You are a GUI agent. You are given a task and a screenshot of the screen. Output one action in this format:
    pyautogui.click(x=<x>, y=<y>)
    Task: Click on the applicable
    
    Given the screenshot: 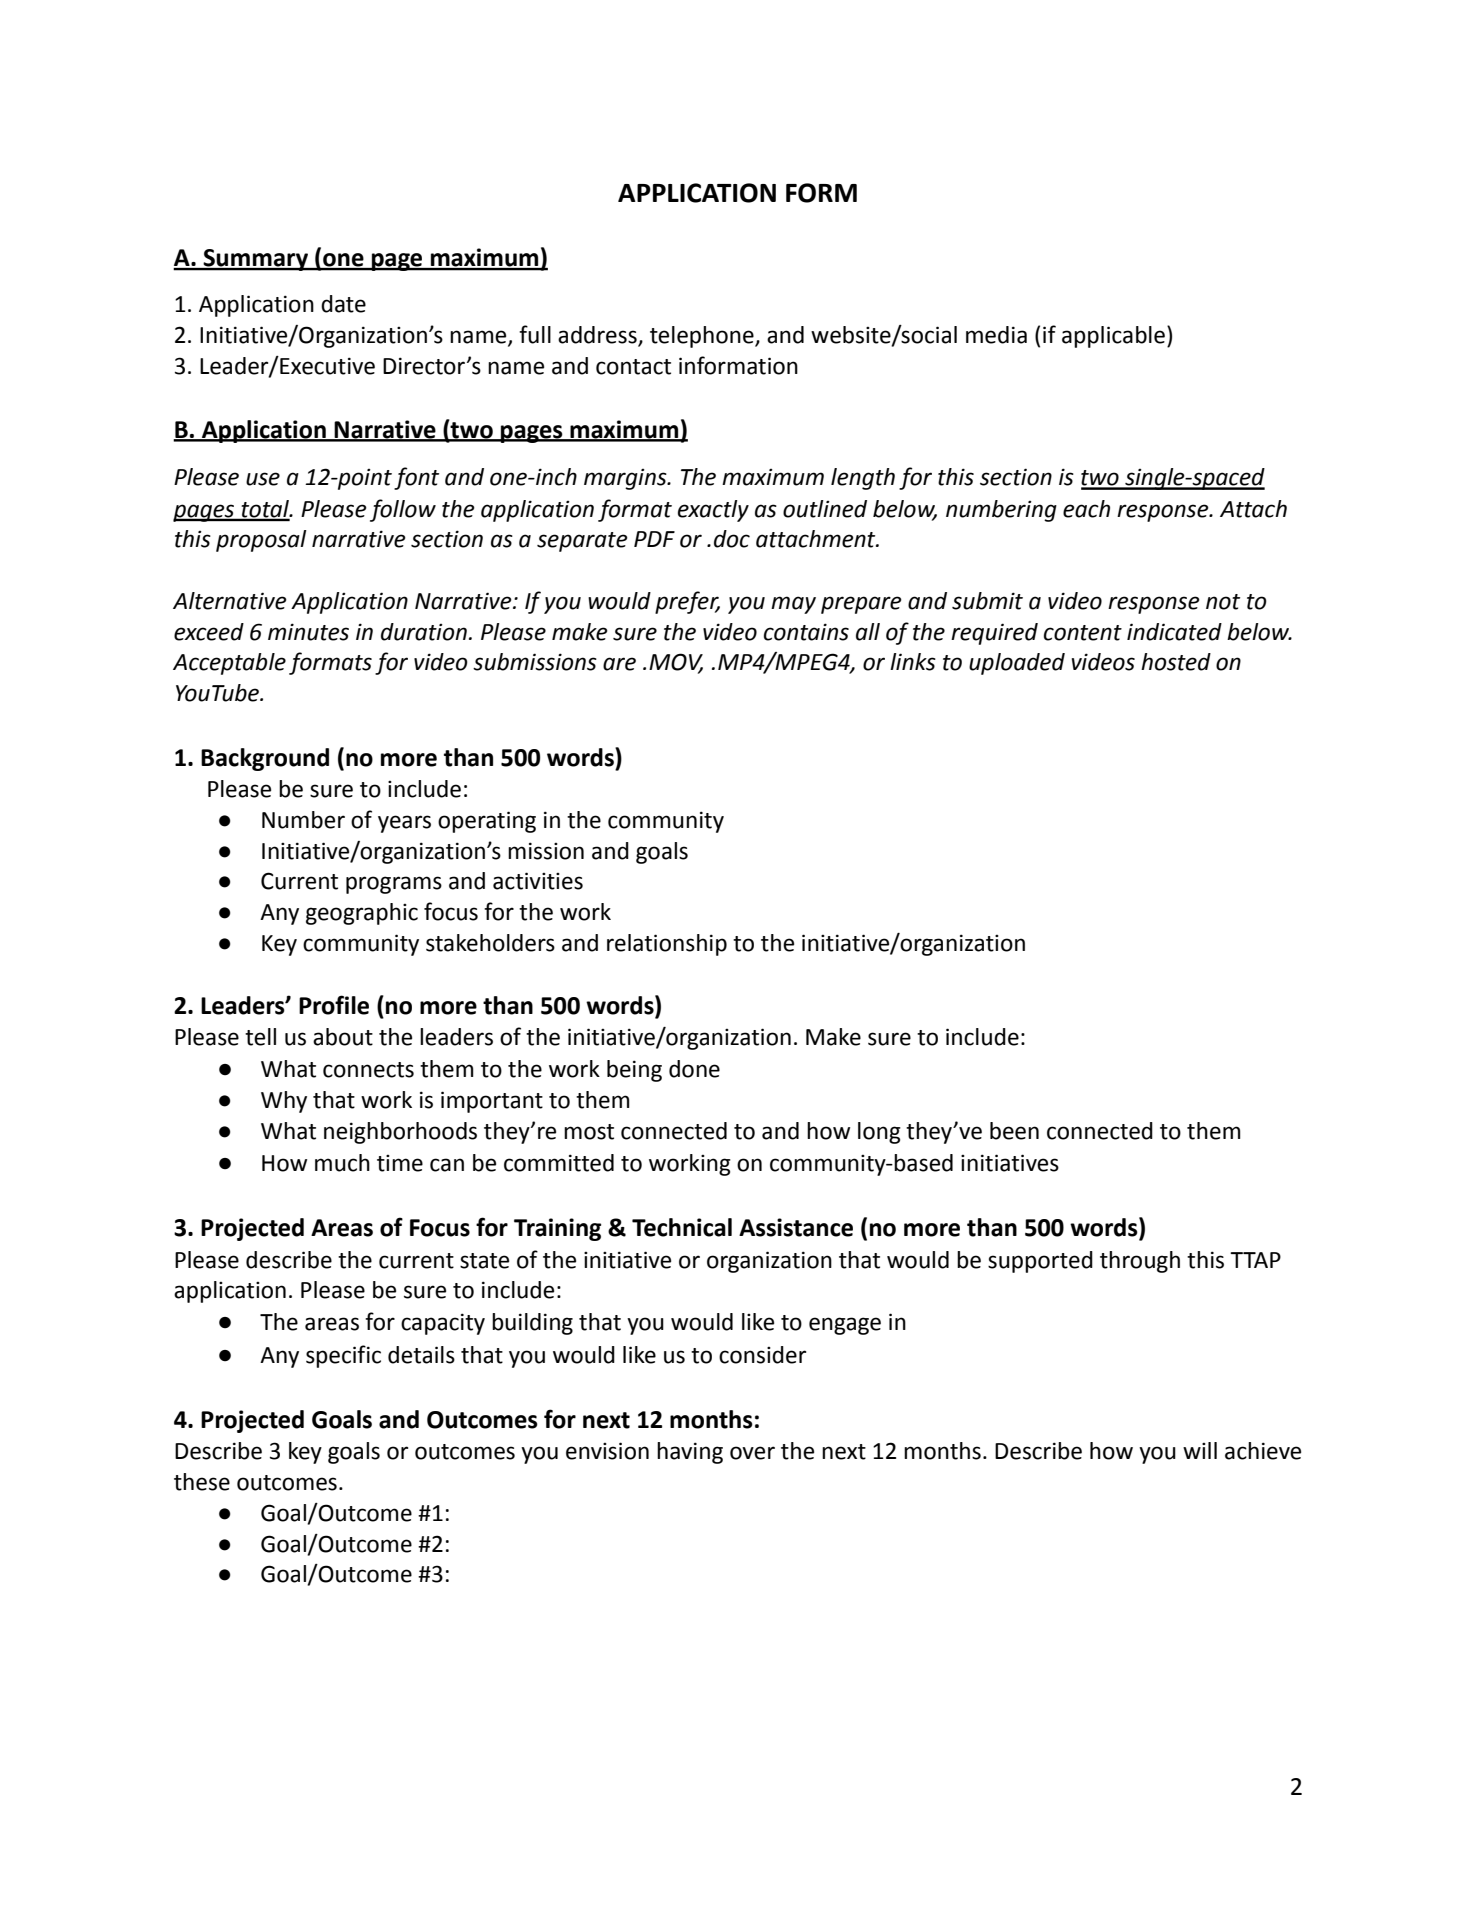 What is the action you would take?
    pyautogui.click(x=1113, y=337)
